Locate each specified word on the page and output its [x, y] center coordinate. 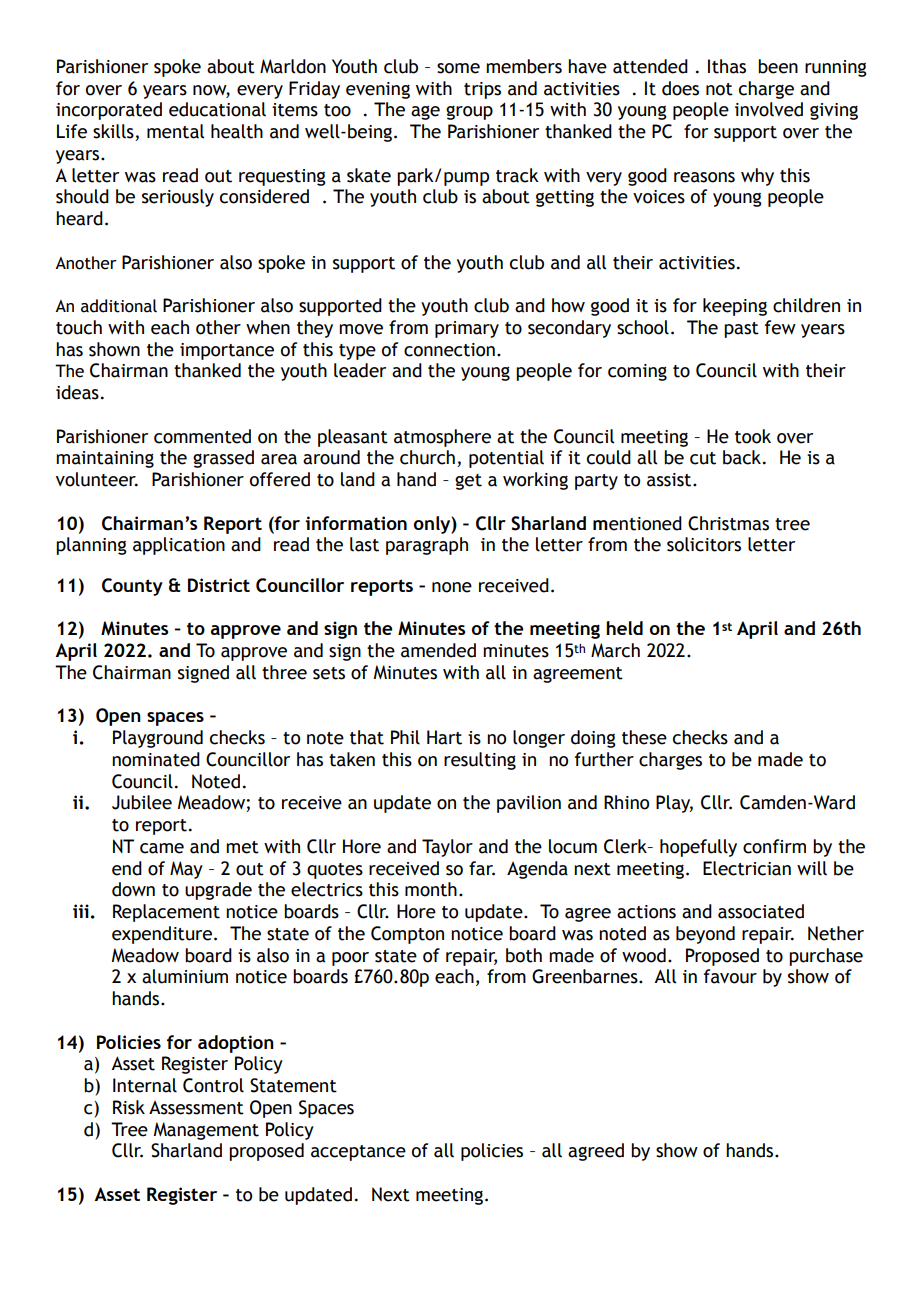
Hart [444, 737]
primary [467, 329]
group [469, 112]
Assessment [196, 1108]
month [431, 889]
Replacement [166, 913]
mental [175, 131]
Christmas [728, 523]
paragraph [427, 546]
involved [769, 109]
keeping [735, 307]
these [644, 737]
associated [761, 911]
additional [119, 306]
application [179, 546]
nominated [156, 759]
